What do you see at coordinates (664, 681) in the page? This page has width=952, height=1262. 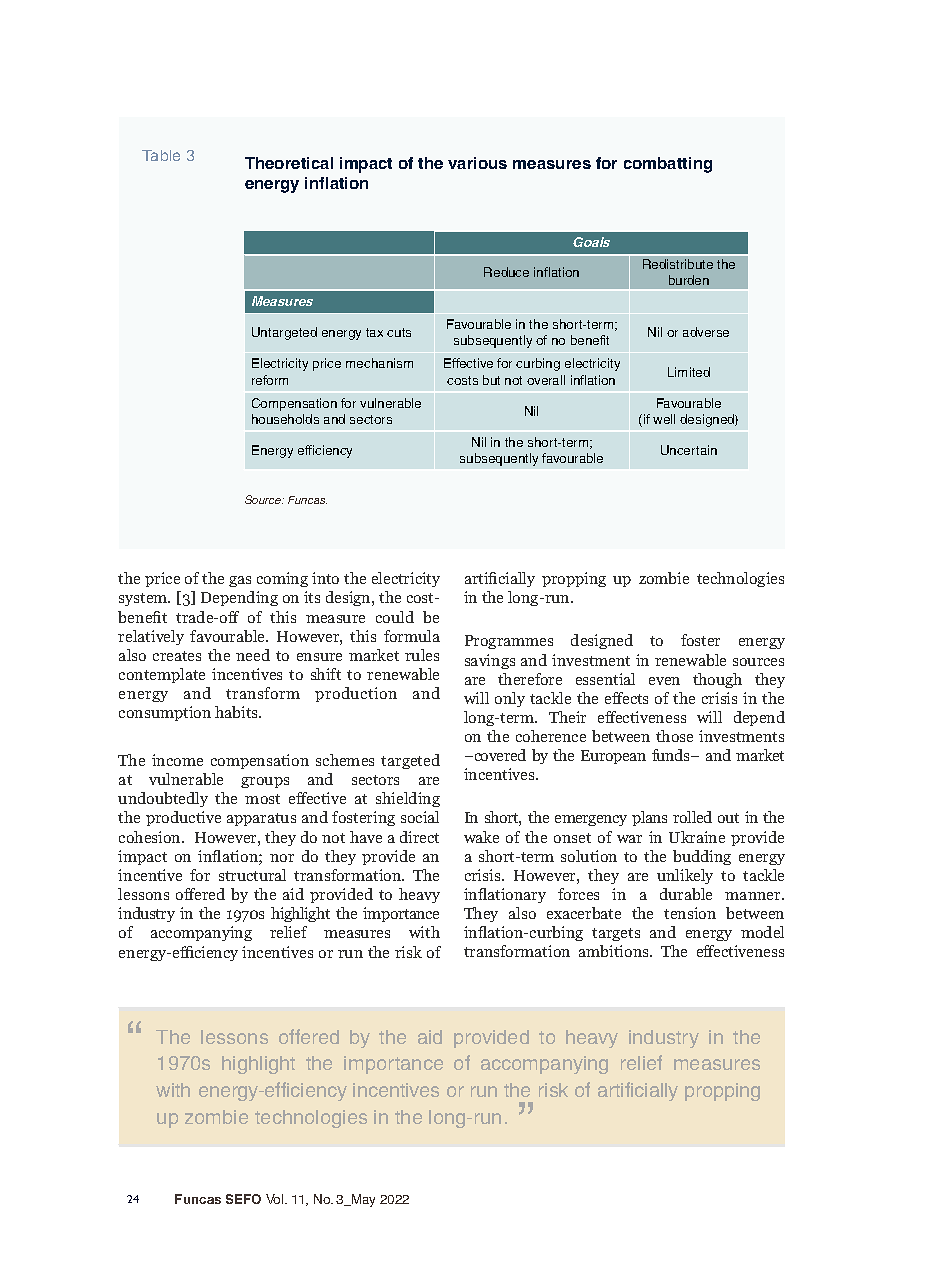 I see `even` at bounding box center [664, 681].
